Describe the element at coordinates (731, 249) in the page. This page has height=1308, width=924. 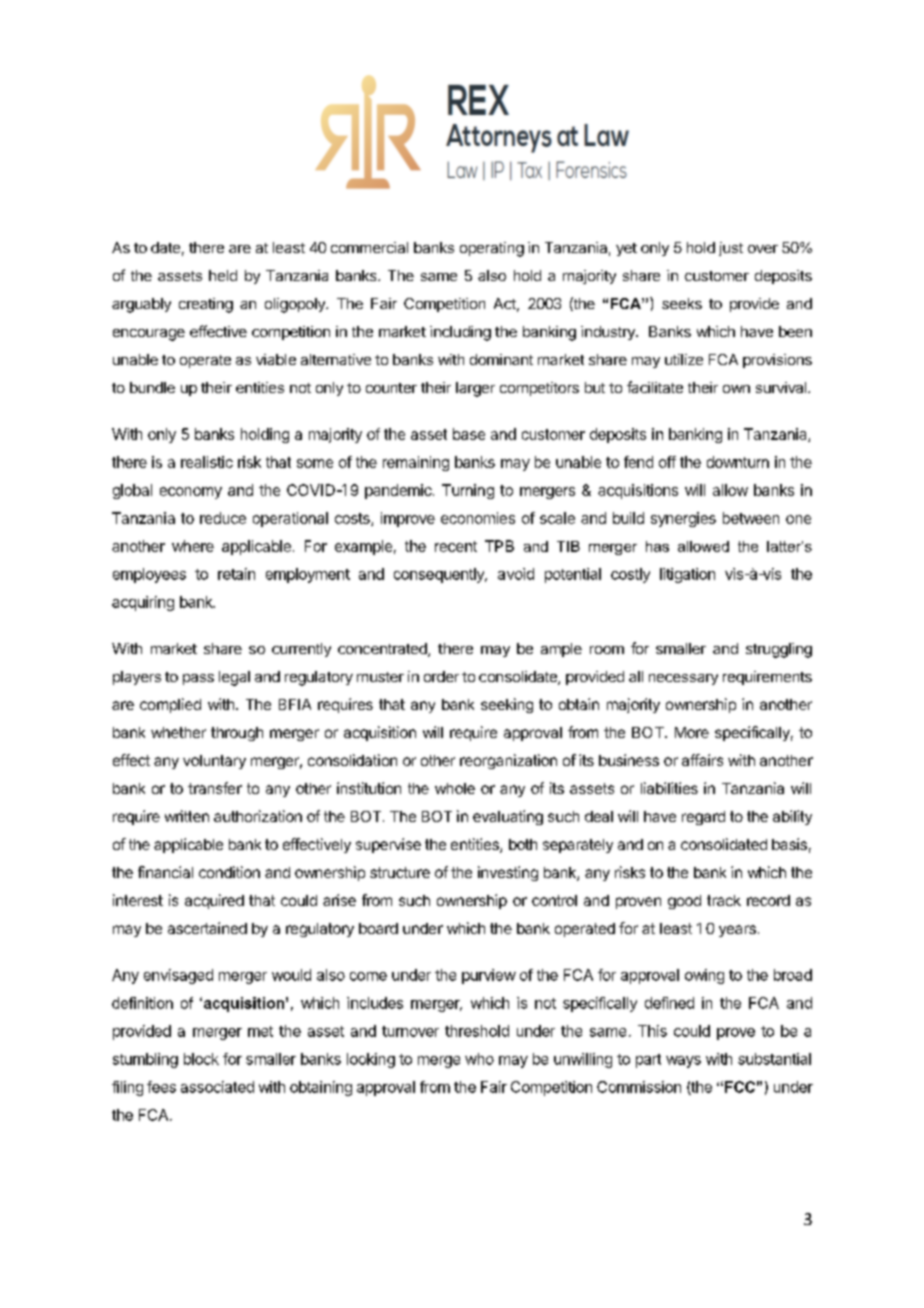
I see `just` at that location.
